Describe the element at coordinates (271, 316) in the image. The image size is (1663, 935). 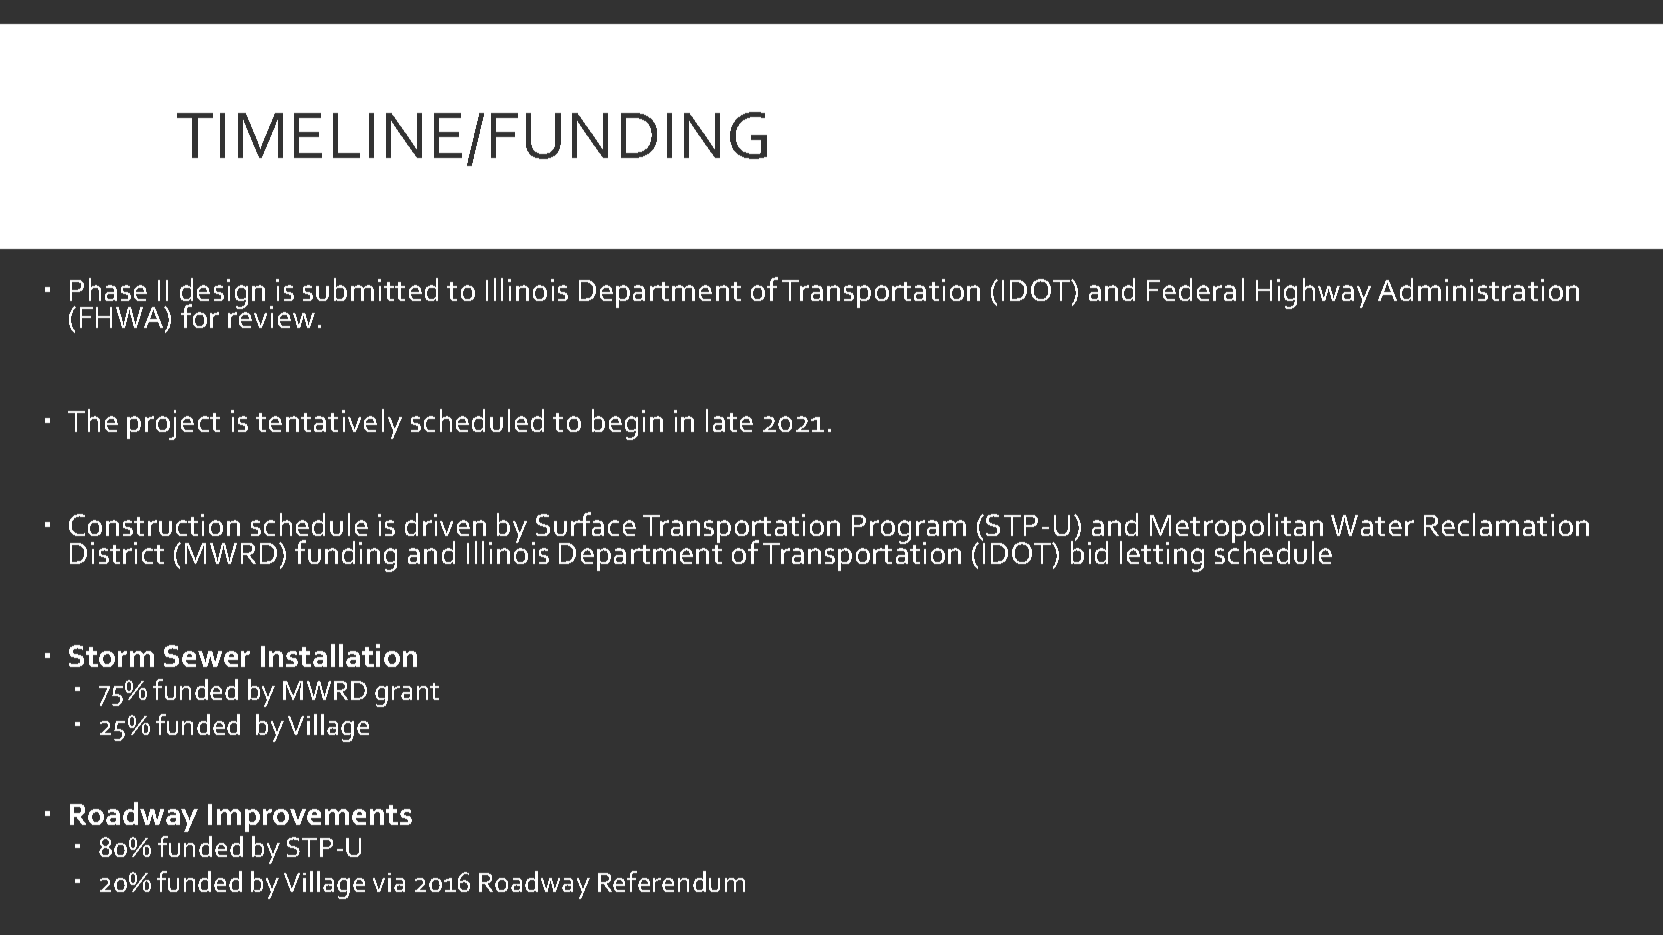
I see `review` at that location.
